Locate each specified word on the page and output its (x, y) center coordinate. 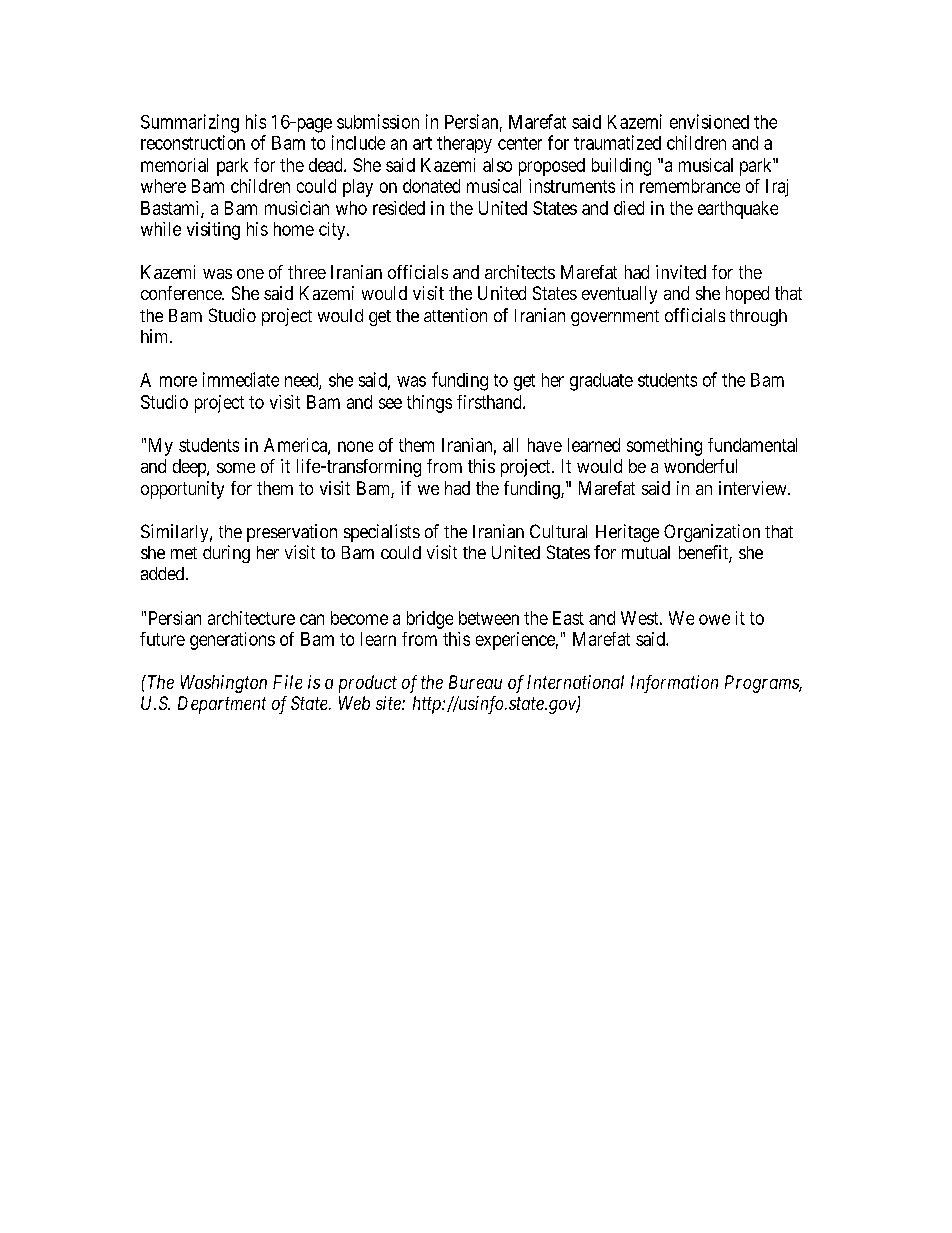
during (226, 554)
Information (674, 684)
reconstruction (193, 142)
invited (681, 272)
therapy (464, 144)
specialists (382, 533)
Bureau (475, 682)
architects (520, 272)
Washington (224, 684)
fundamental (752, 445)
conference (182, 293)
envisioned (709, 121)
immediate (241, 379)
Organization (712, 533)
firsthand (490, 402)
